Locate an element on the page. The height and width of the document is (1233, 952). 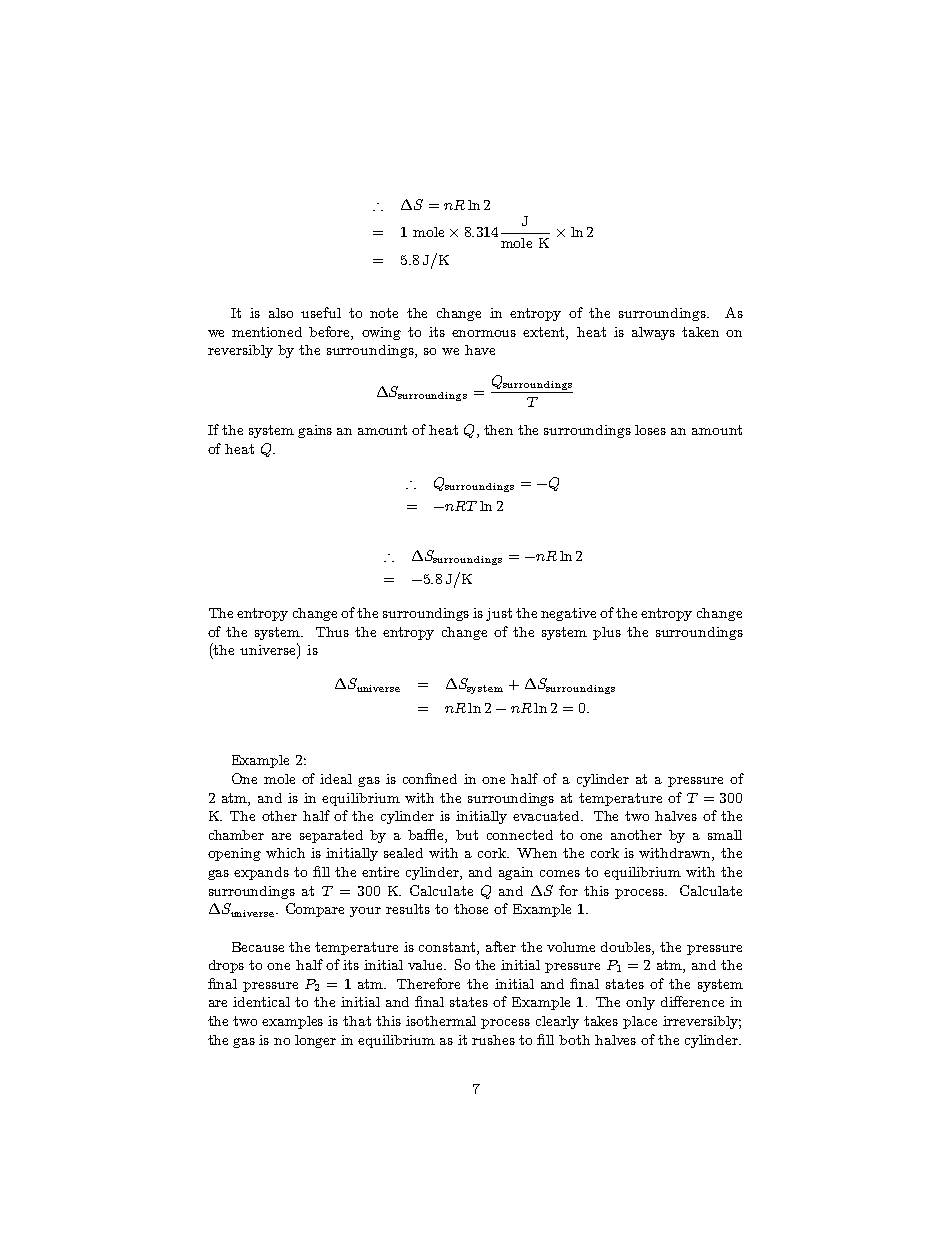
but is located at coordinates (467, 835).
